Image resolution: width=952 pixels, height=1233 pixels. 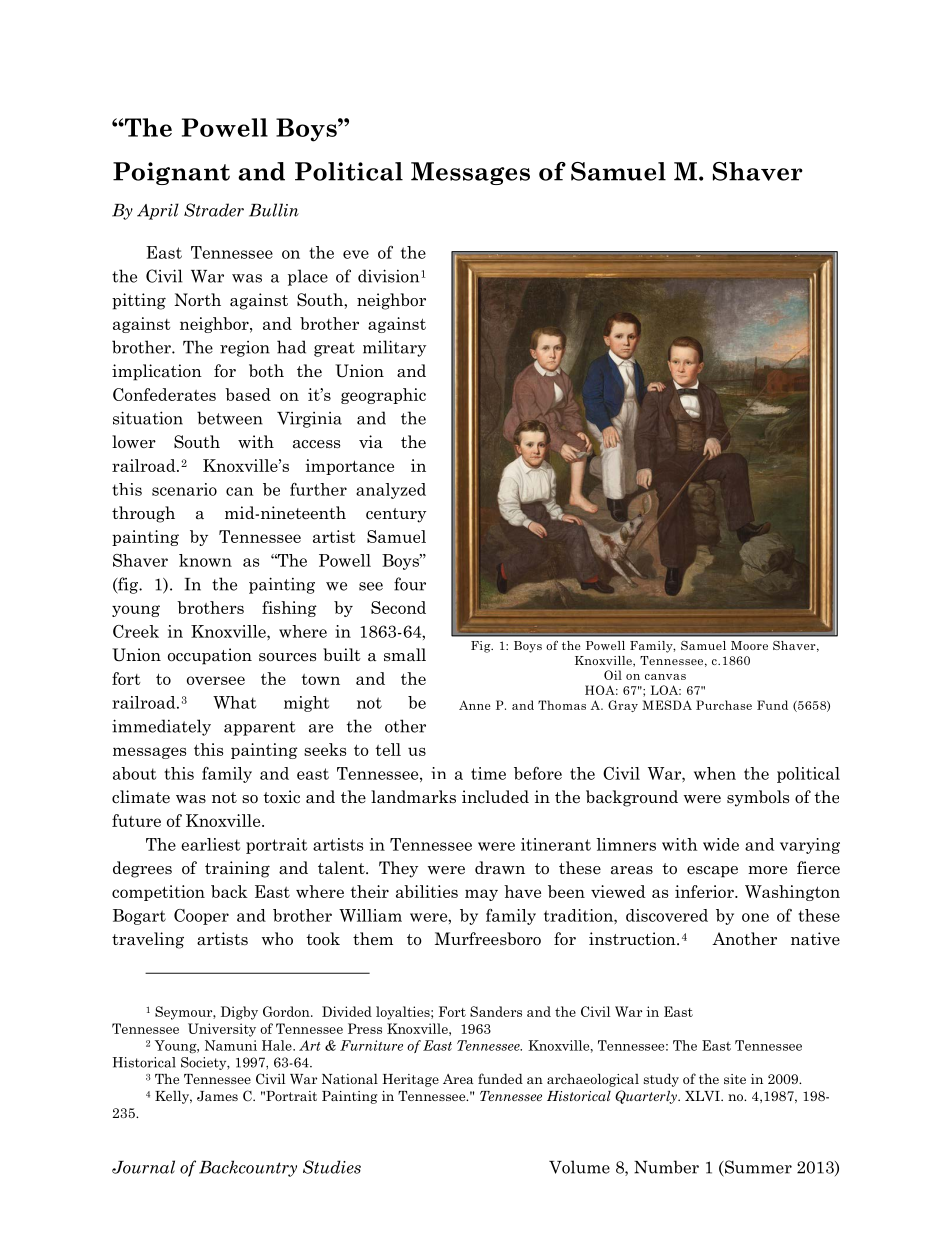 What do you see at coordinates (158, 211) in the document?
I see `April` at bounding box center [158, 211].
